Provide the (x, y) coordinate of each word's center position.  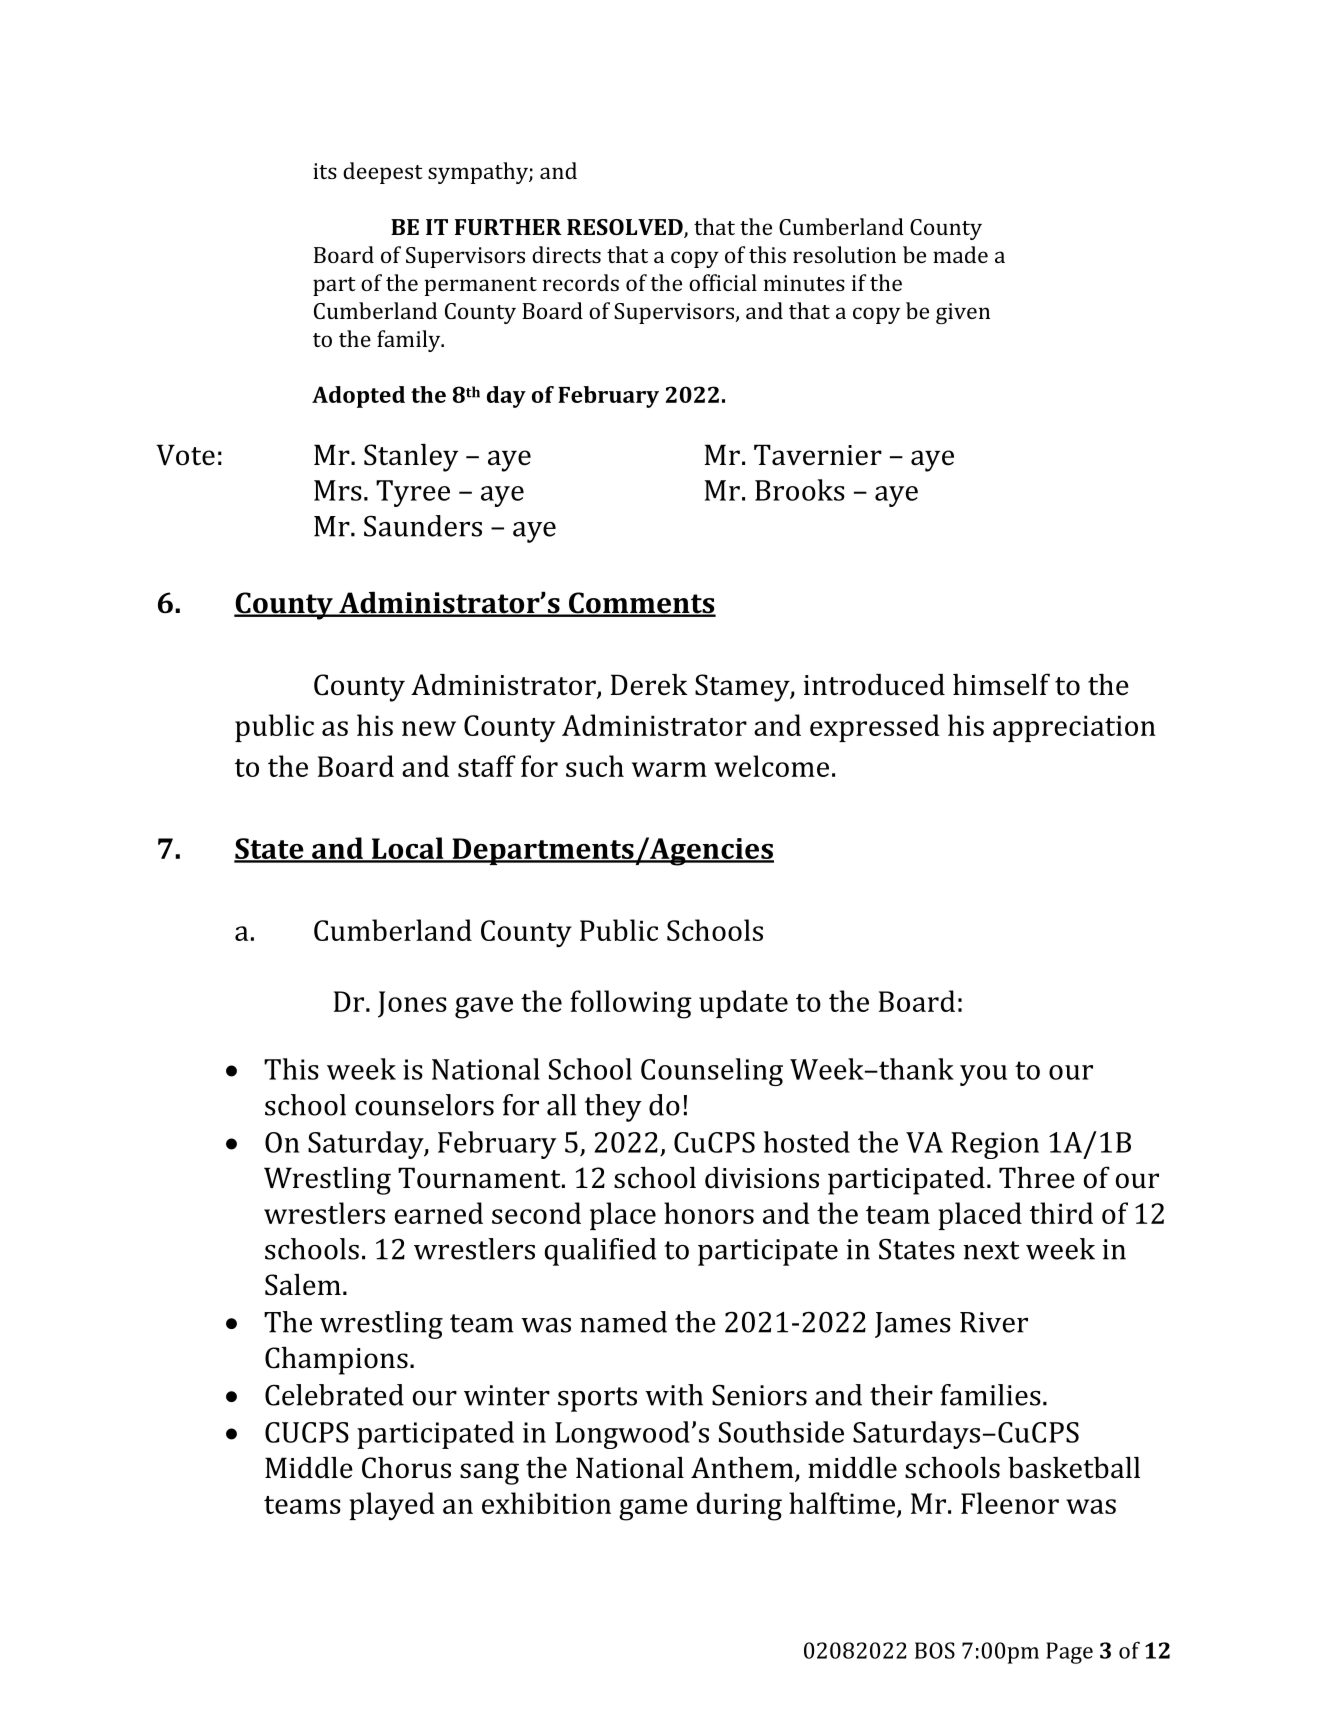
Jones (412, 1004)
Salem (303, 1285)
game (653, 1510)
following (631, 1004)
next (991, 1250)
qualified (600, 1252)
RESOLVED (626, 228)
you (983, 1075)
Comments (641, 604)
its (325, 171)
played (392, 1506)
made (960, 254)
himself (1001, 684)
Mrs (338, 490)
